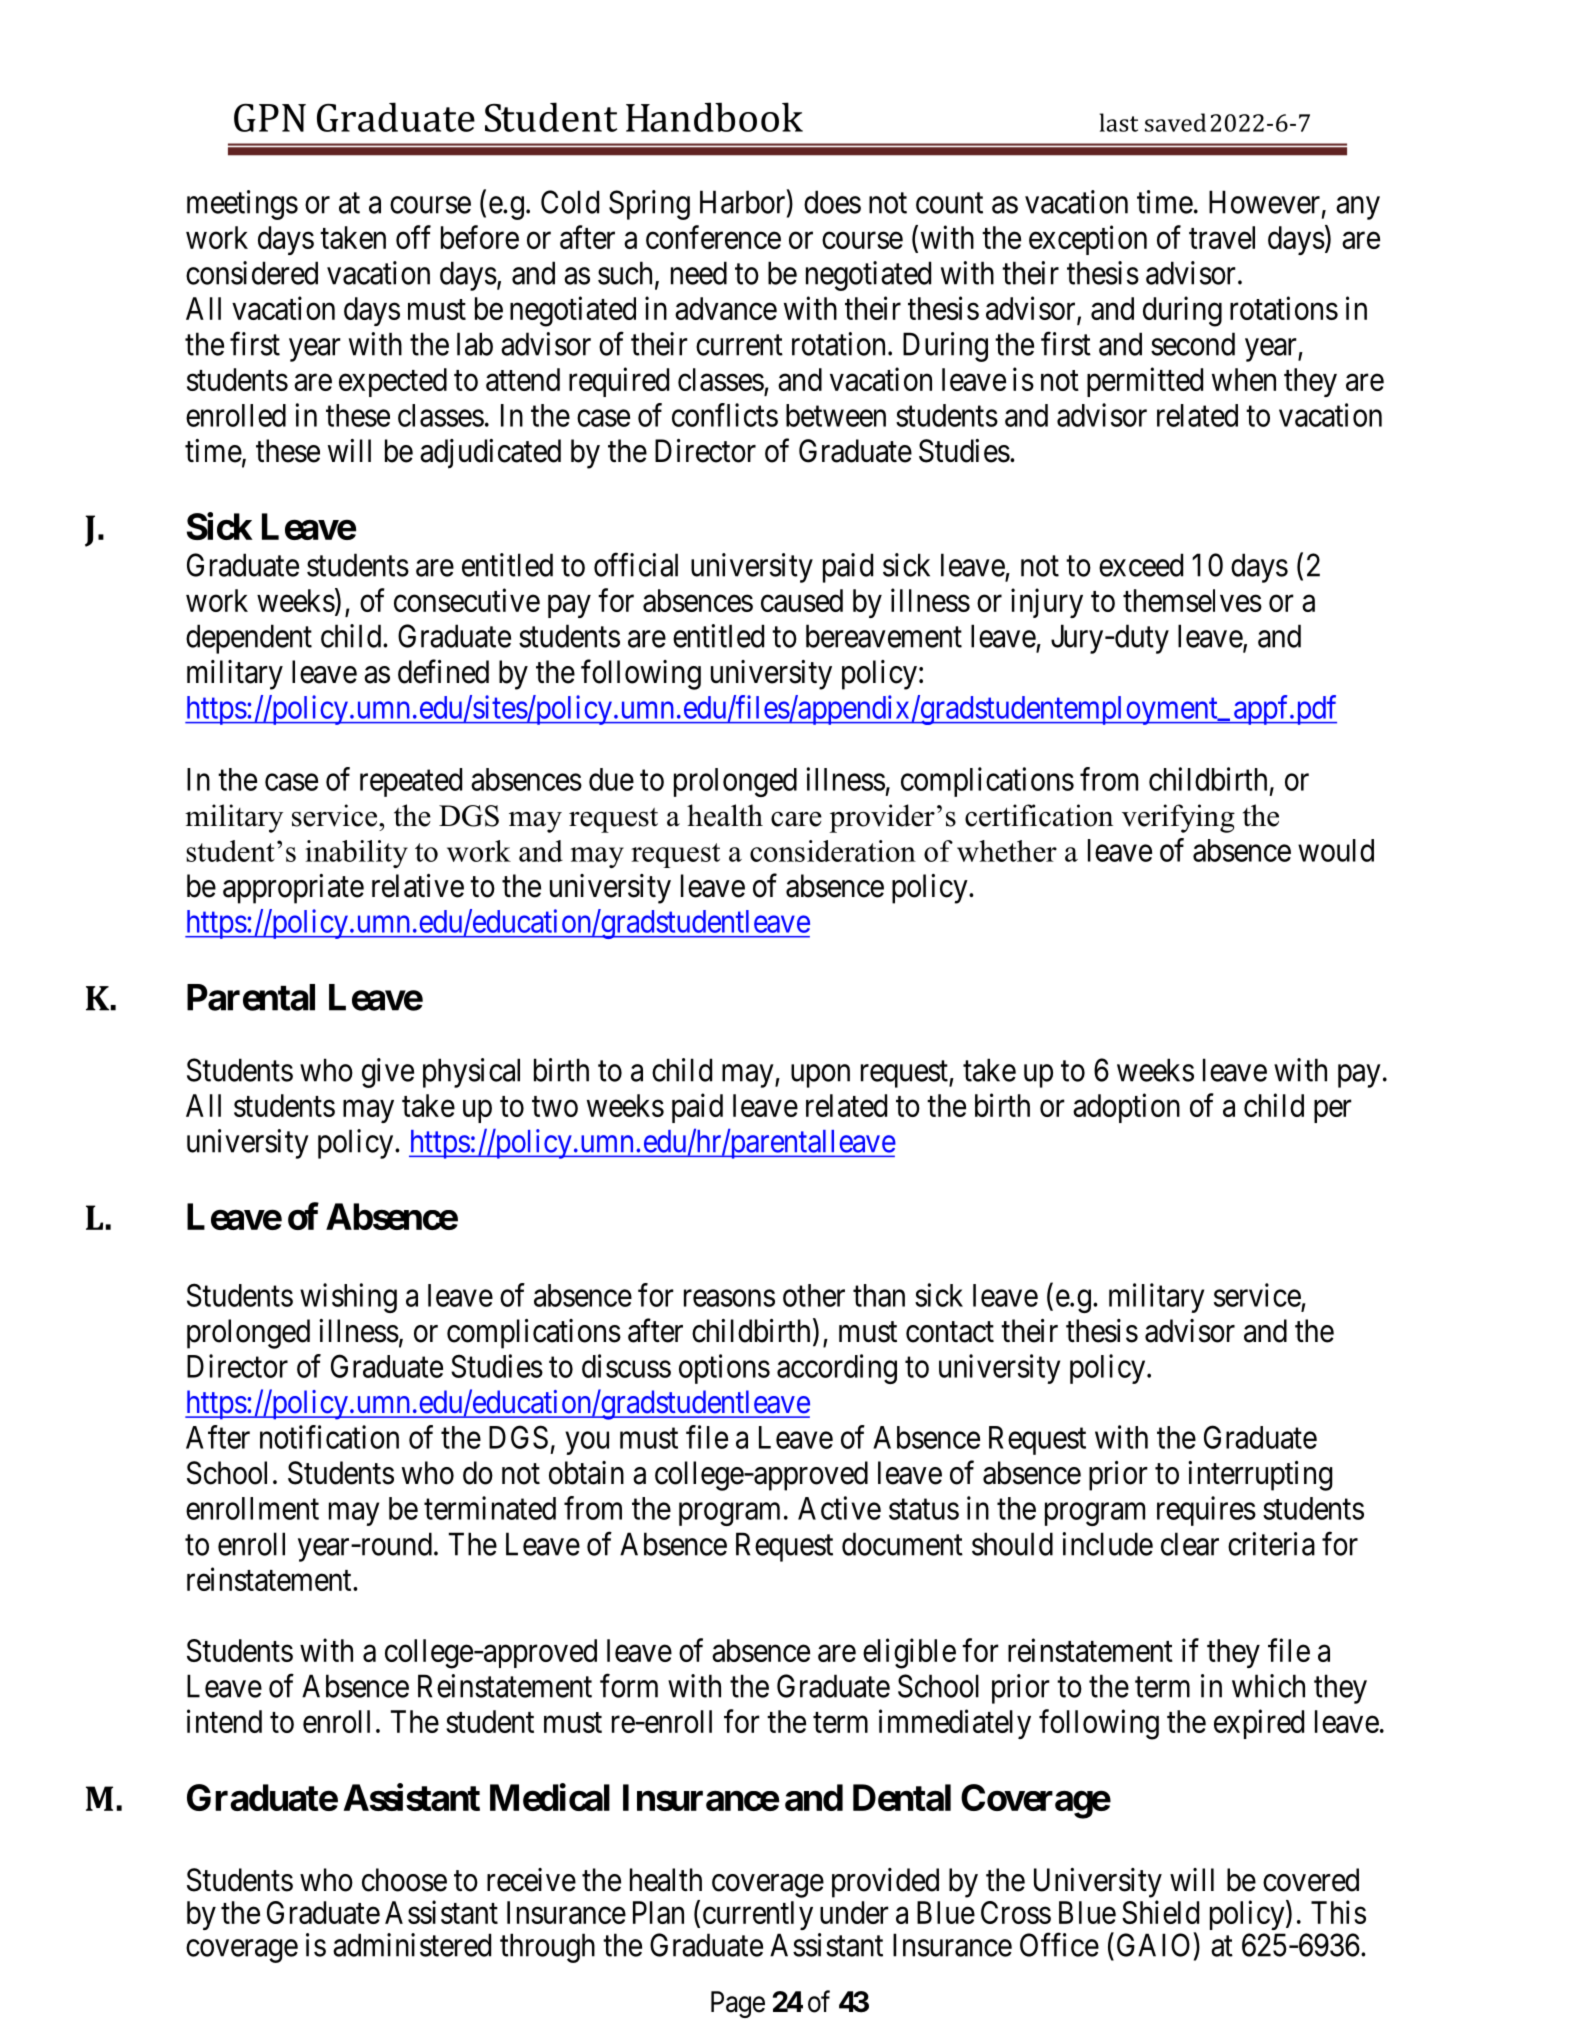 The width and height of the screenshot is (1575, 2039). What do you see at coordinates (1222, 237) in the screenshot?
I see `travel` at bounding box center [1222, 237].
